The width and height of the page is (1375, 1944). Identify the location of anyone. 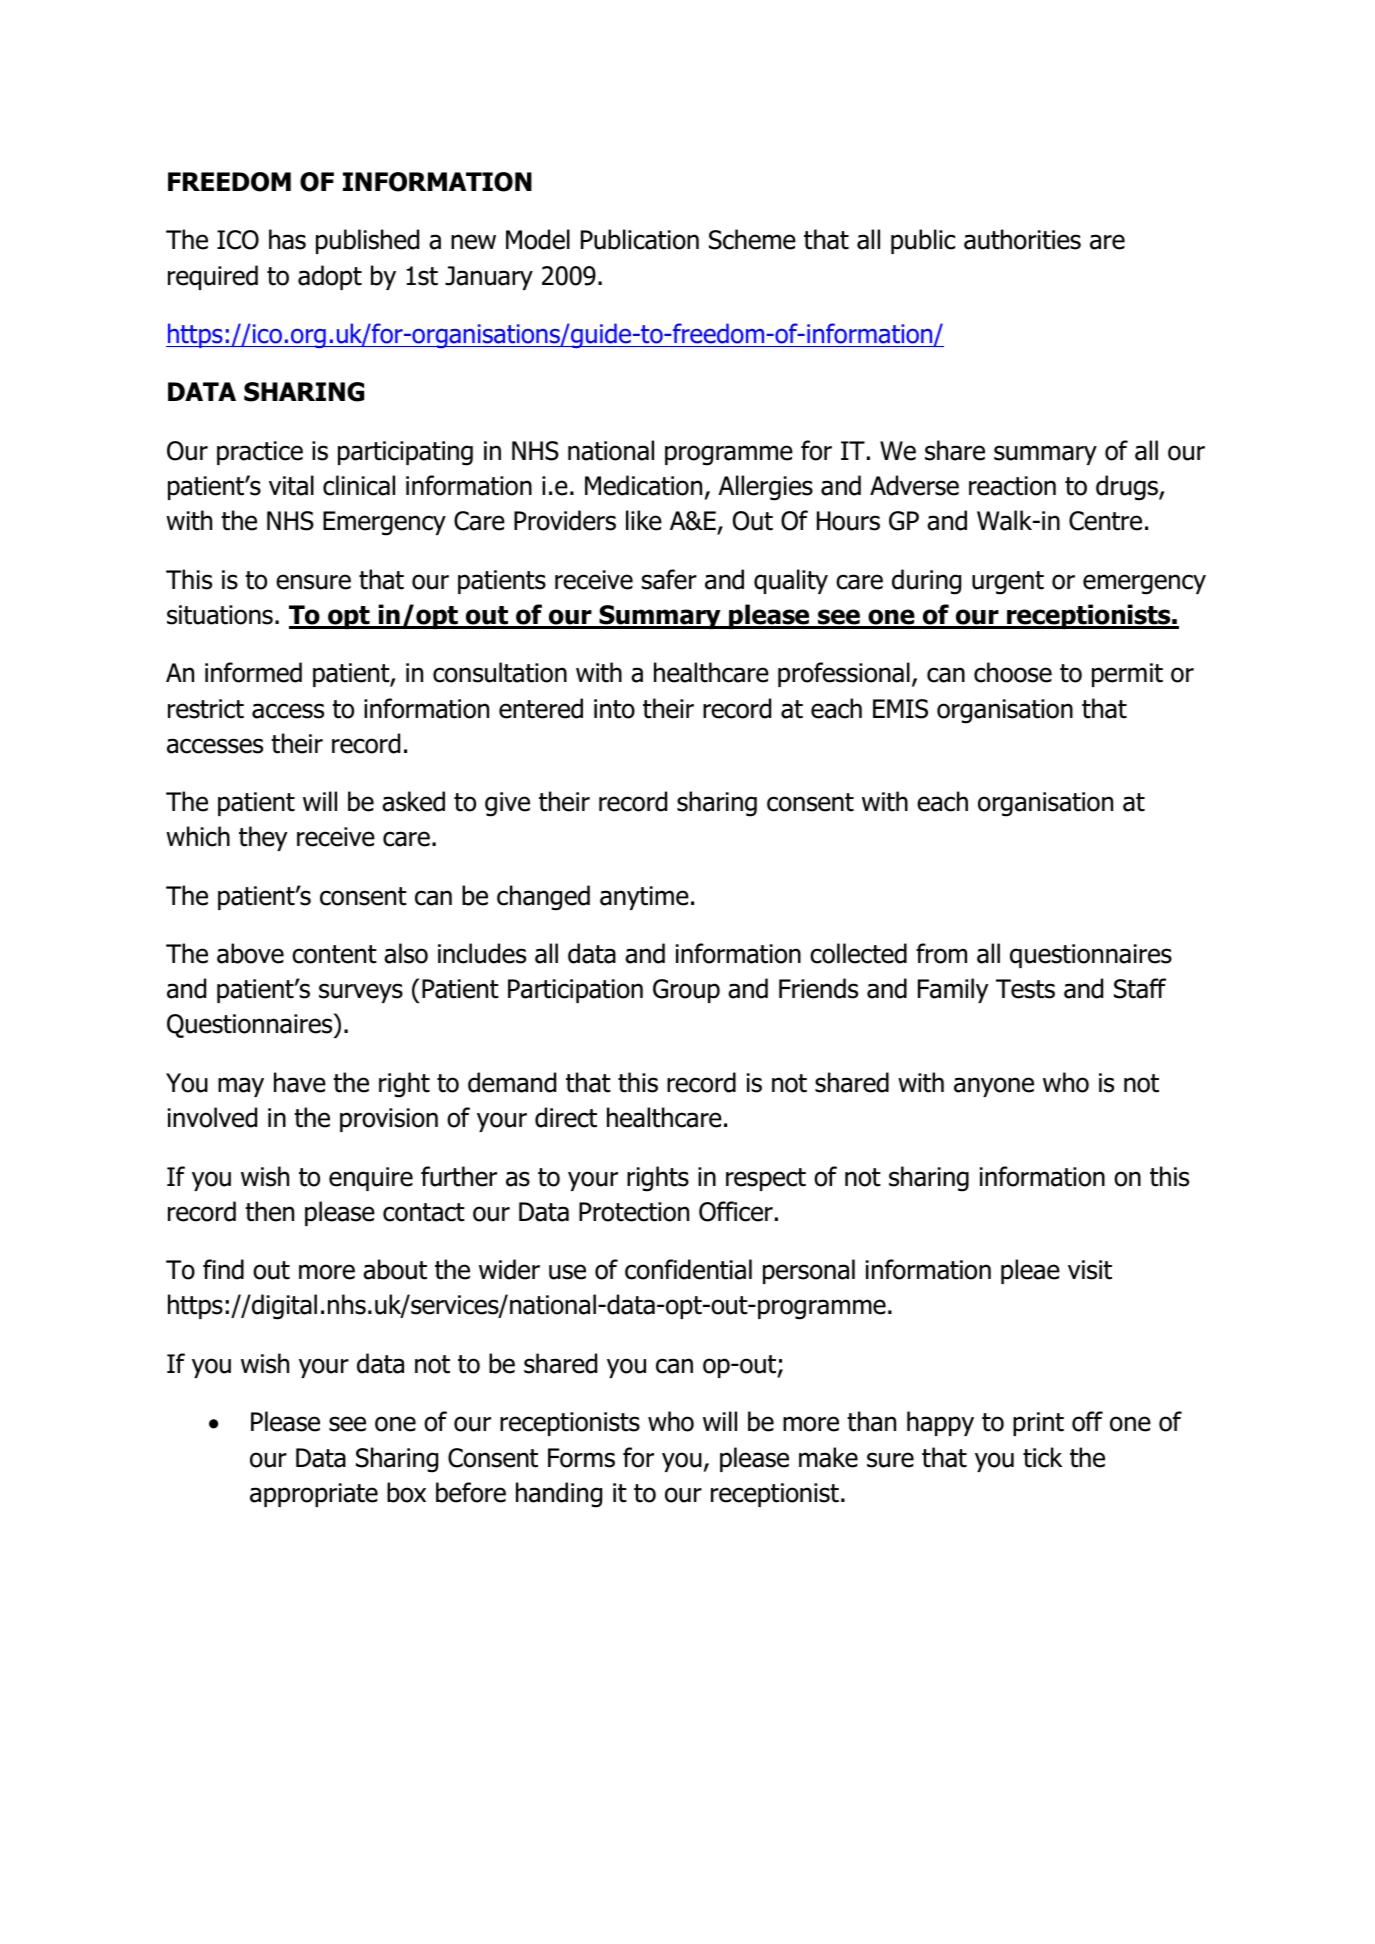
(994, 1087).
